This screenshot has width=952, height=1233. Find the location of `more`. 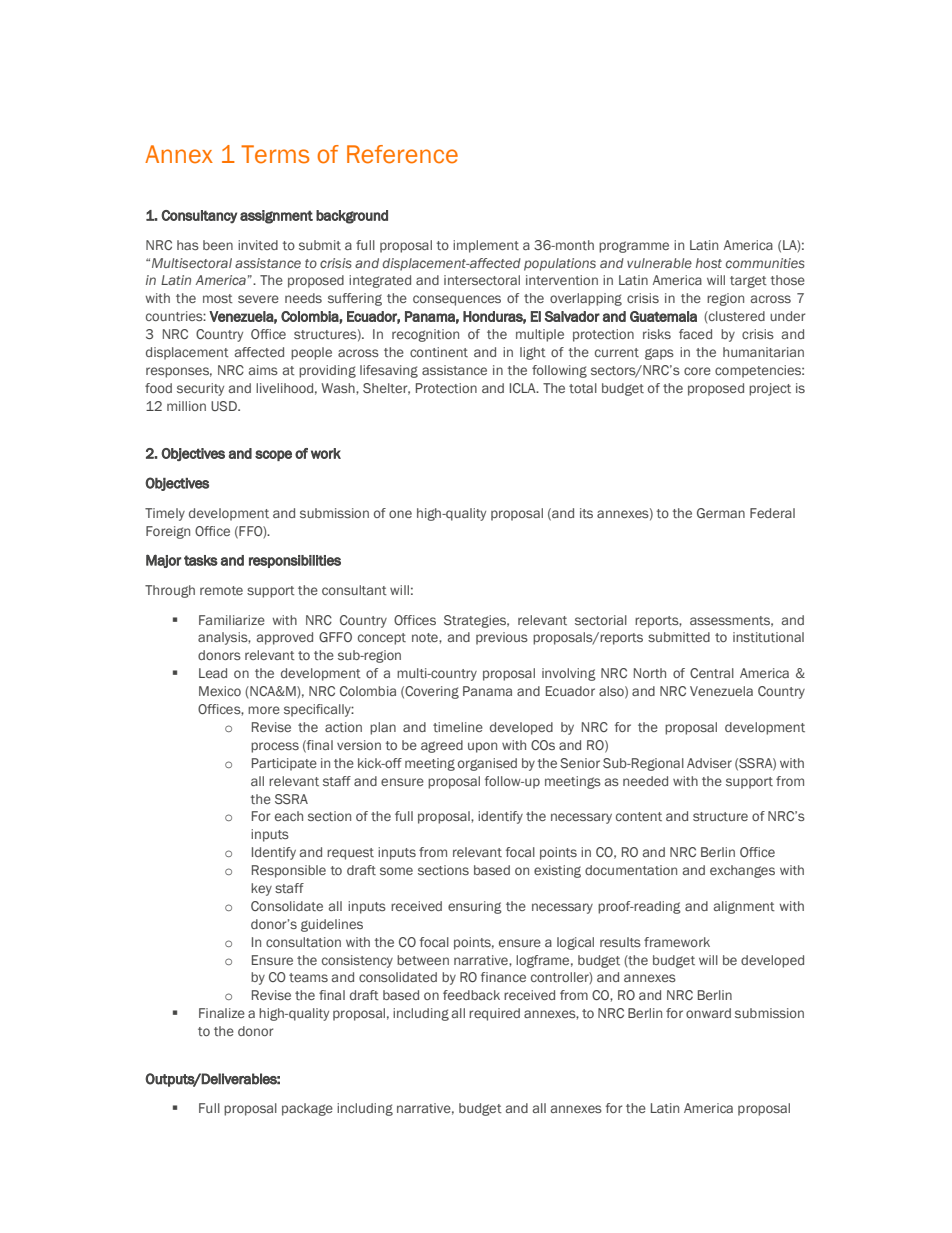

more is located at coordinates (264, 710).
